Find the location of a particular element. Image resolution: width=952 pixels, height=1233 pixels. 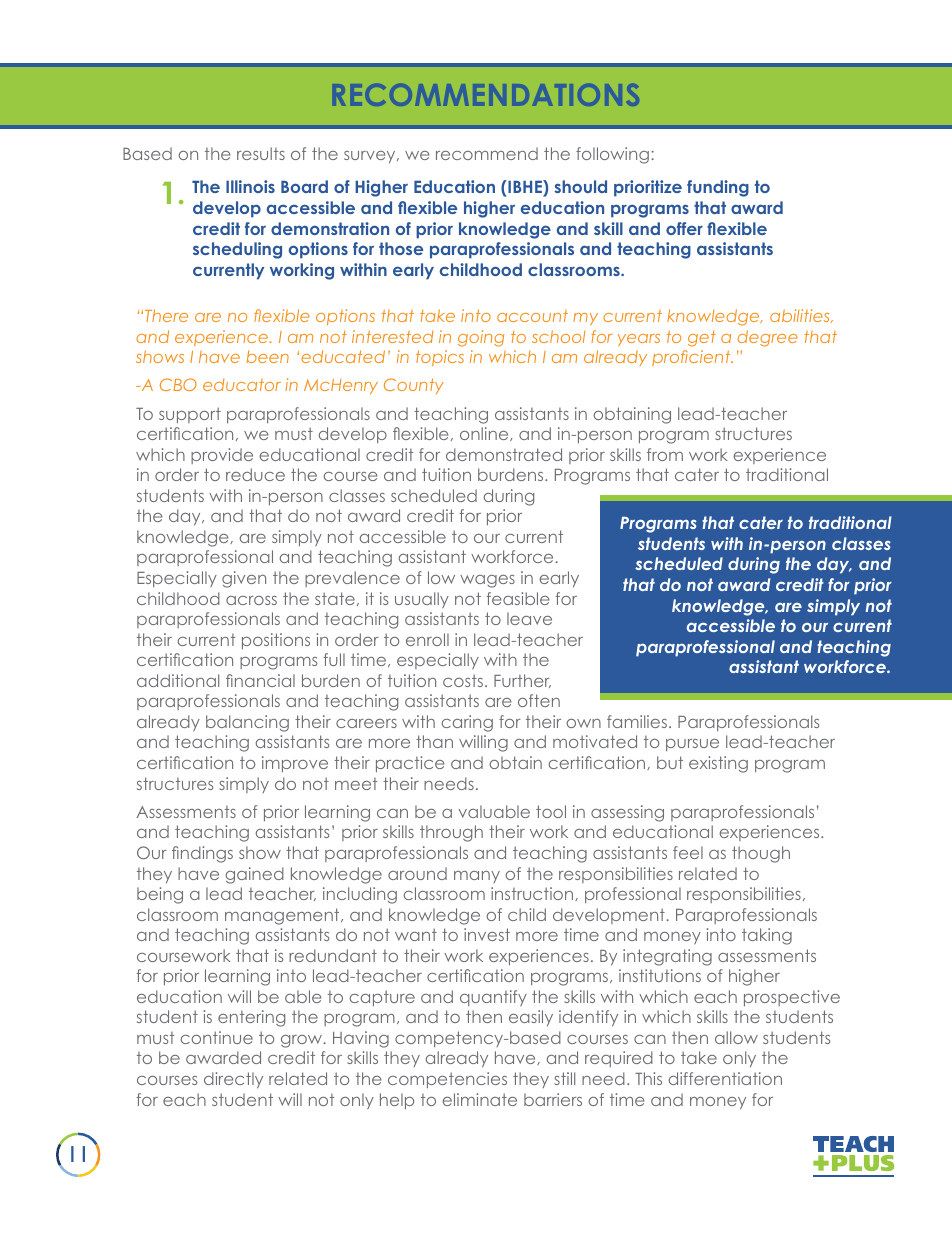

should is located at coordinates (580, 186).
